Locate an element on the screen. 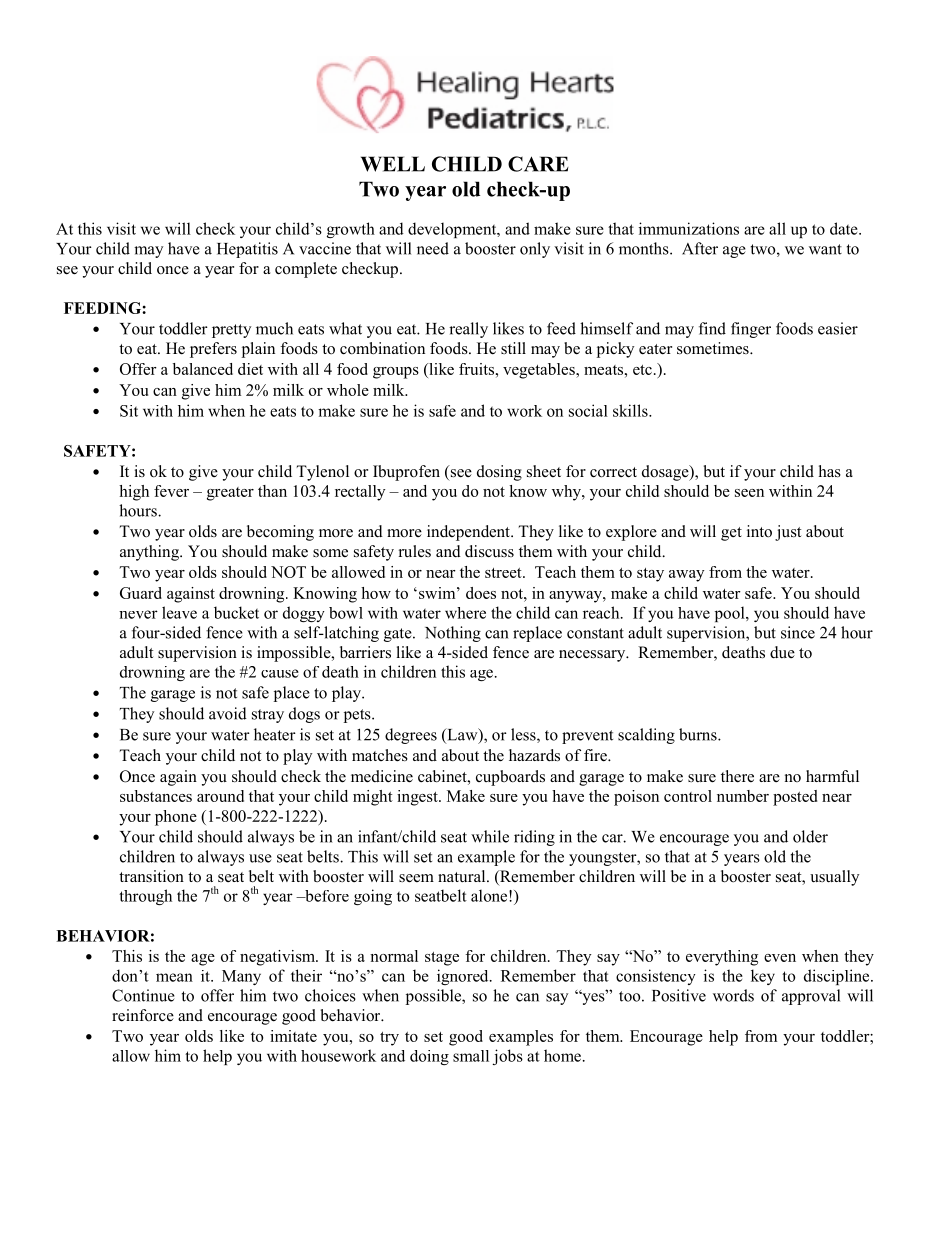 Image resolution: width=952 pixels, height=1233 pixels. where is located at coordinates (465, 613).
